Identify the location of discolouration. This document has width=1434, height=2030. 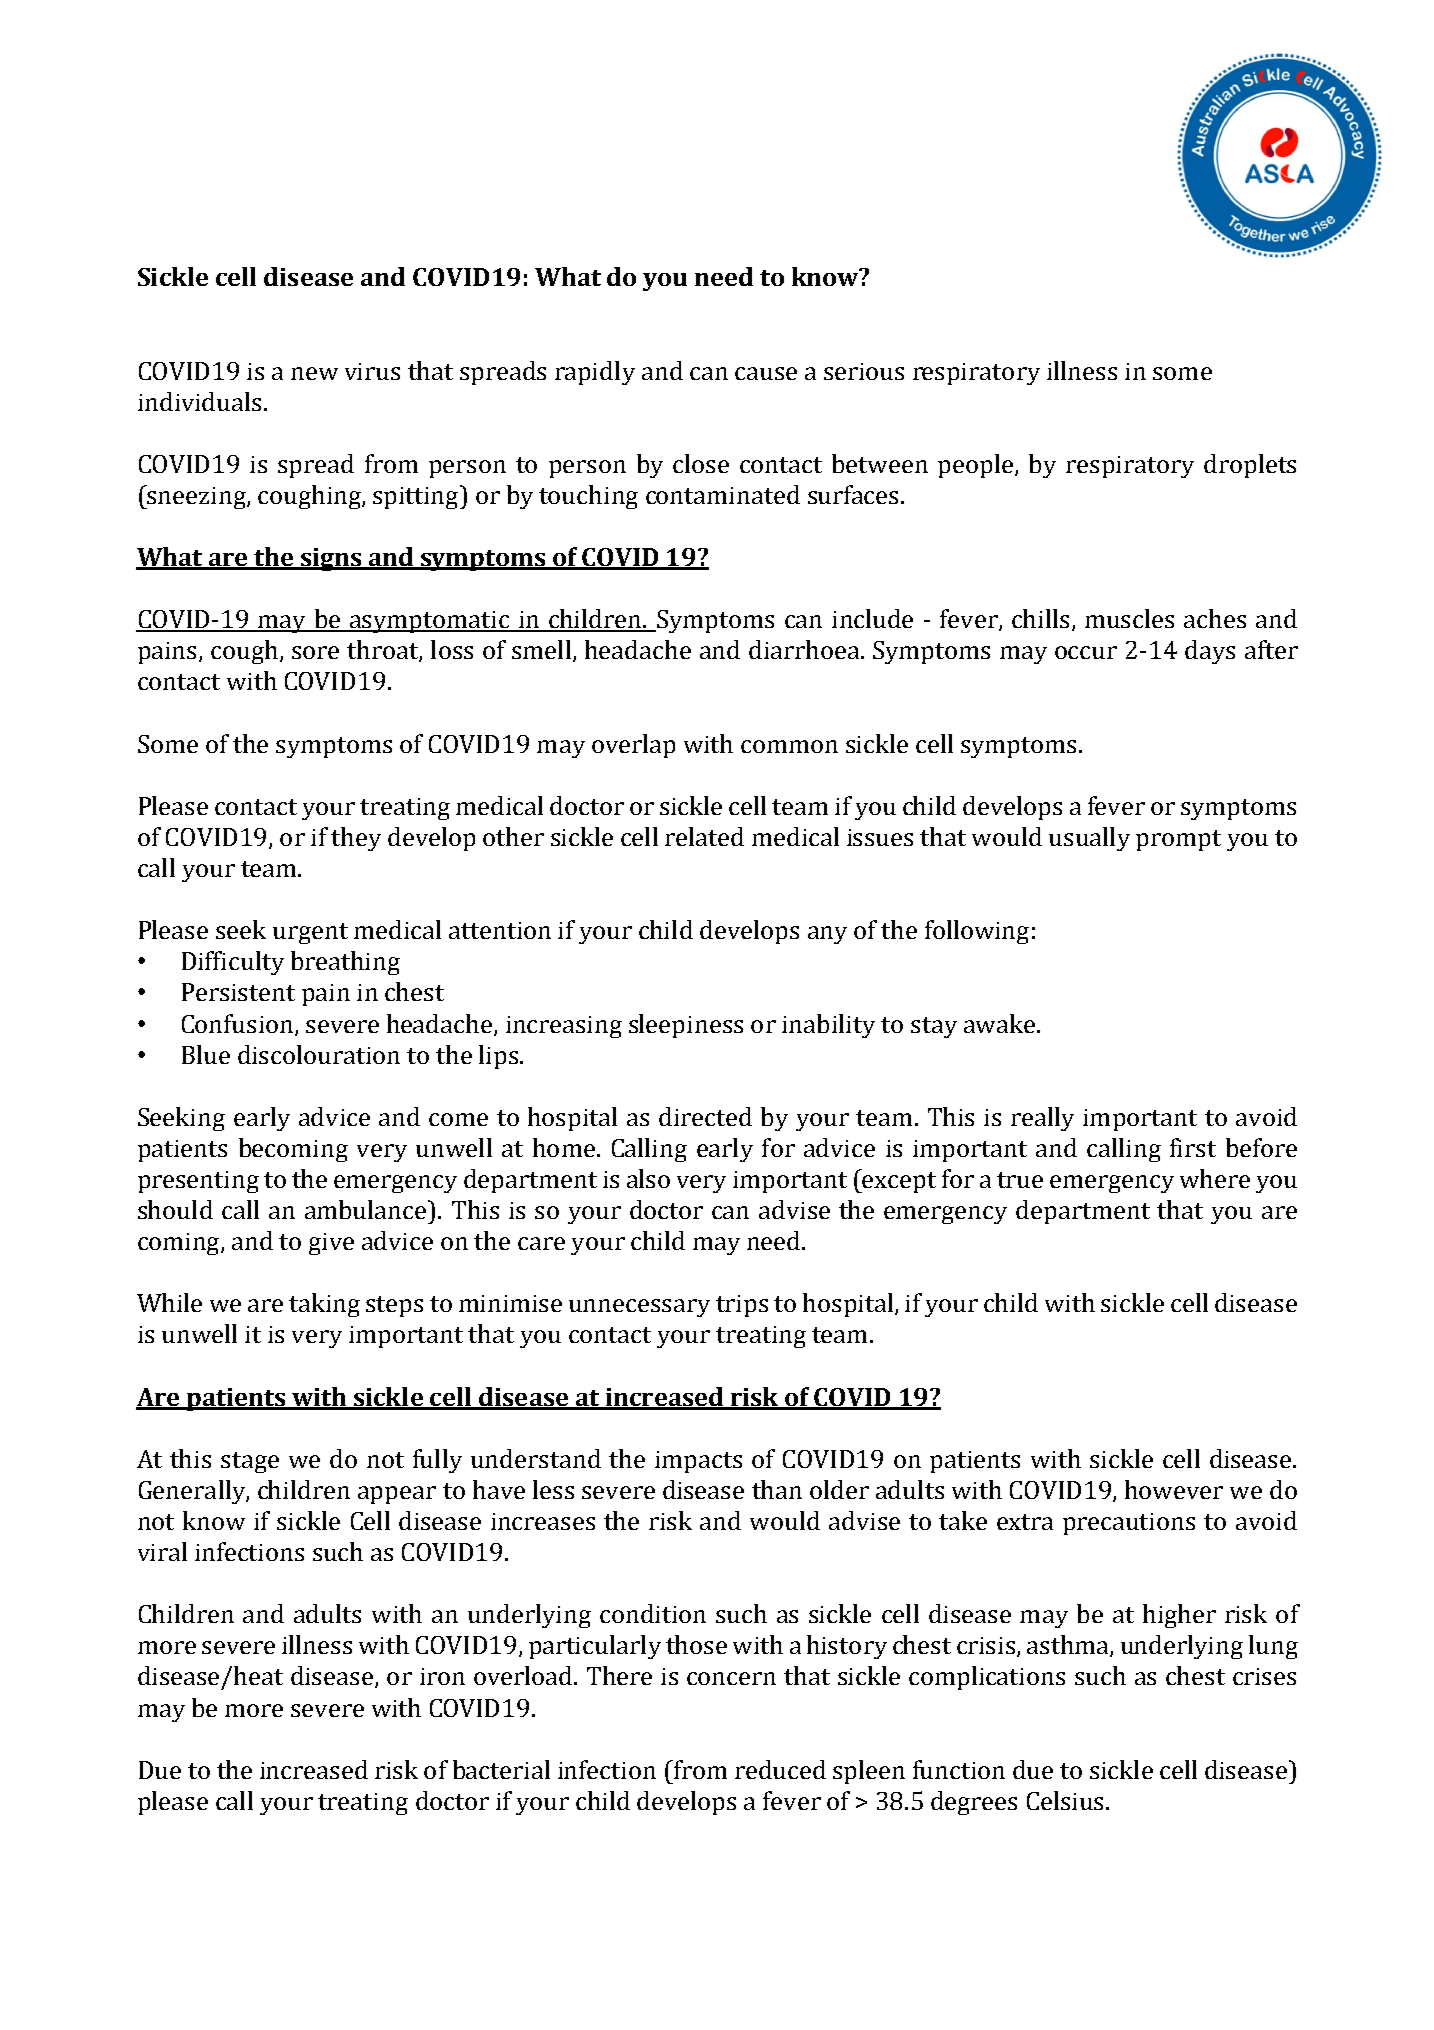
(319, 1054).
